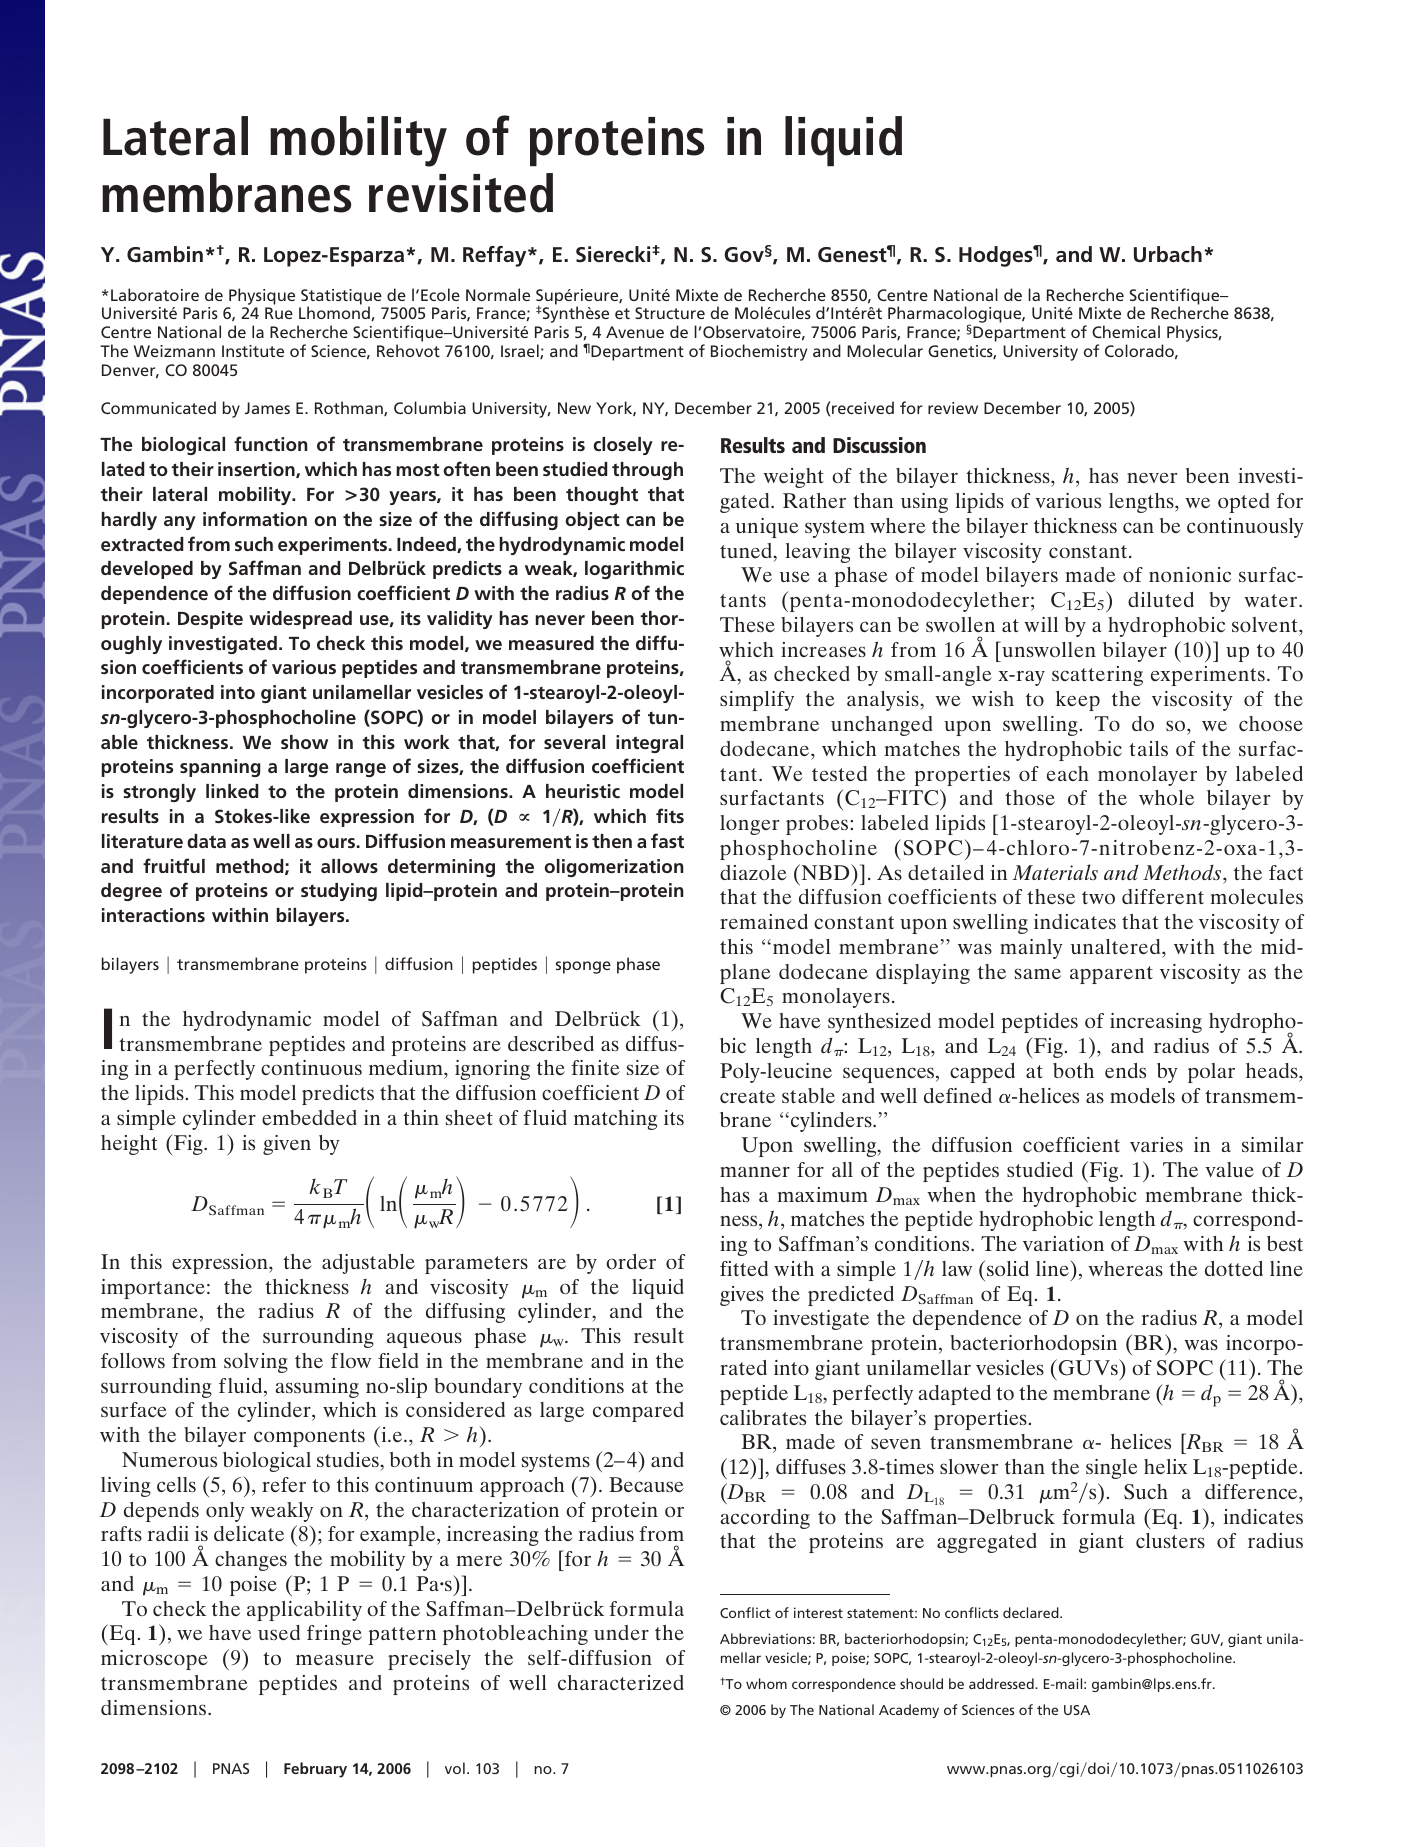 This document has width=1401, height=1847. What do you see at coordinates (262, 296) in the document?
I see `Physique` at bounding box center [262, 296].
